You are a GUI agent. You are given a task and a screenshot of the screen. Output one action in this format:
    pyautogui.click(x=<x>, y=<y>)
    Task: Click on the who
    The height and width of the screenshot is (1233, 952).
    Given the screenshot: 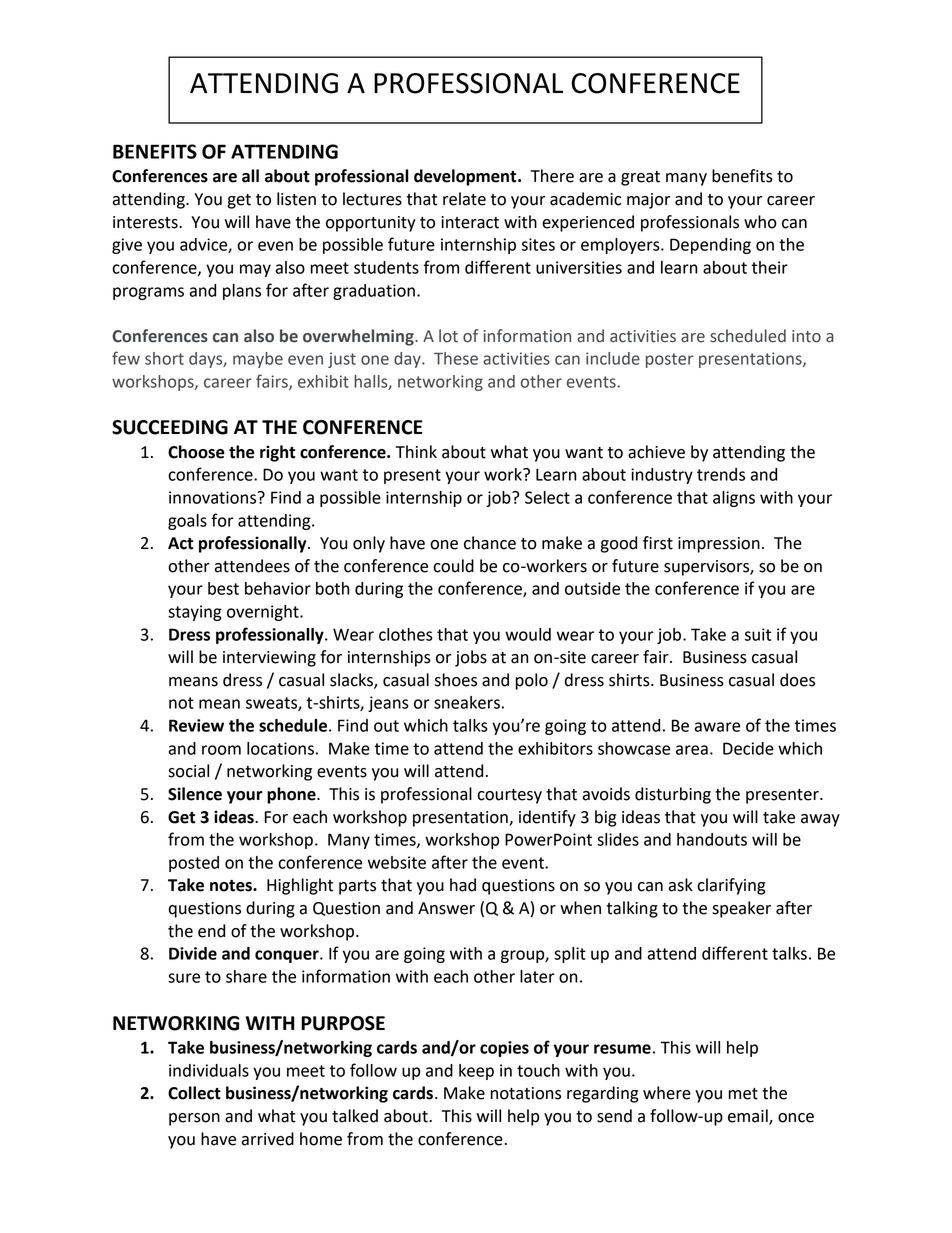 What is the action you would take?
    pyautogui.click(x=760, y=222)
